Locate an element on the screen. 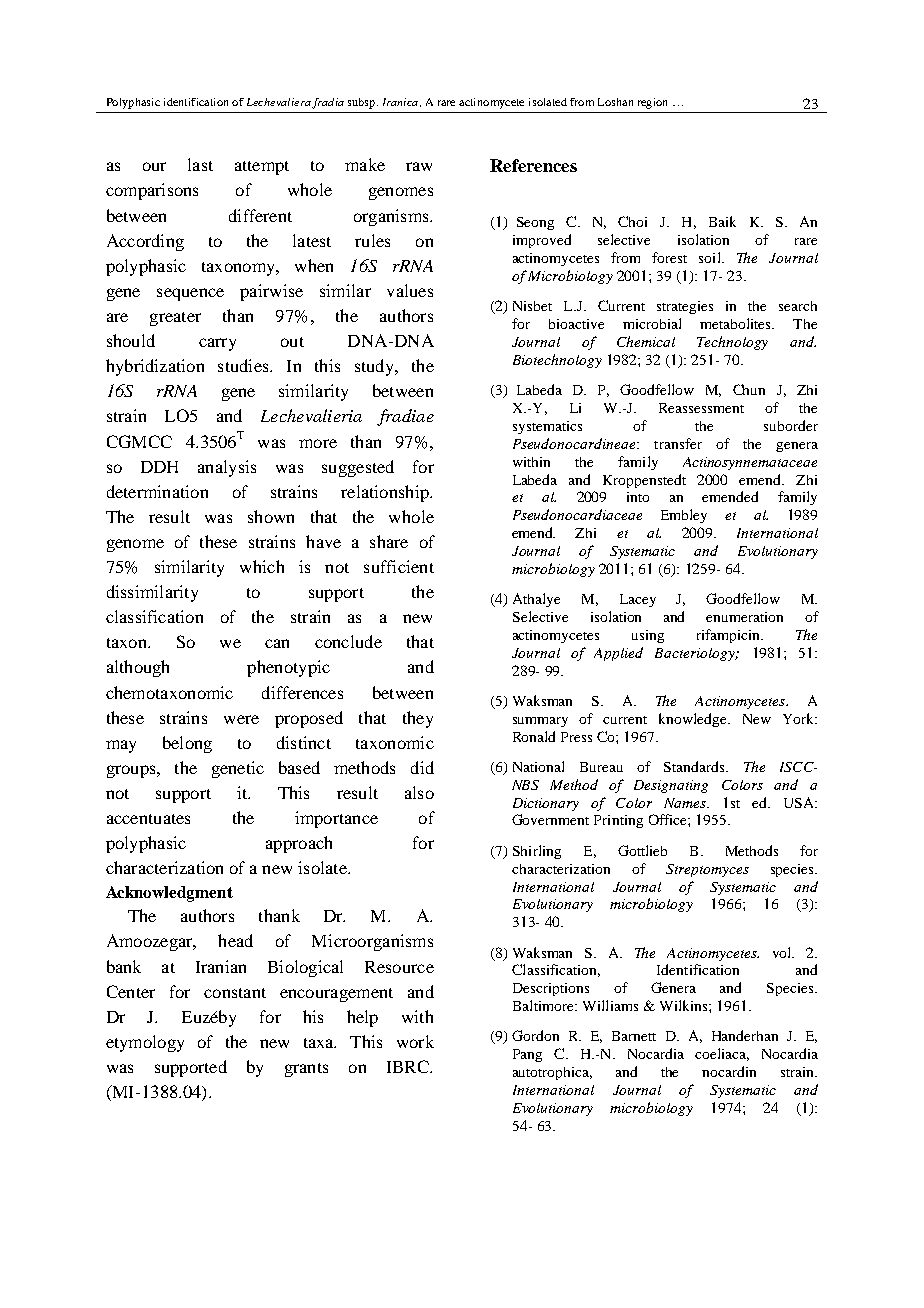 The height and width of the screenshot is (1308, 924). raw is located at coordinates (419, 166).
